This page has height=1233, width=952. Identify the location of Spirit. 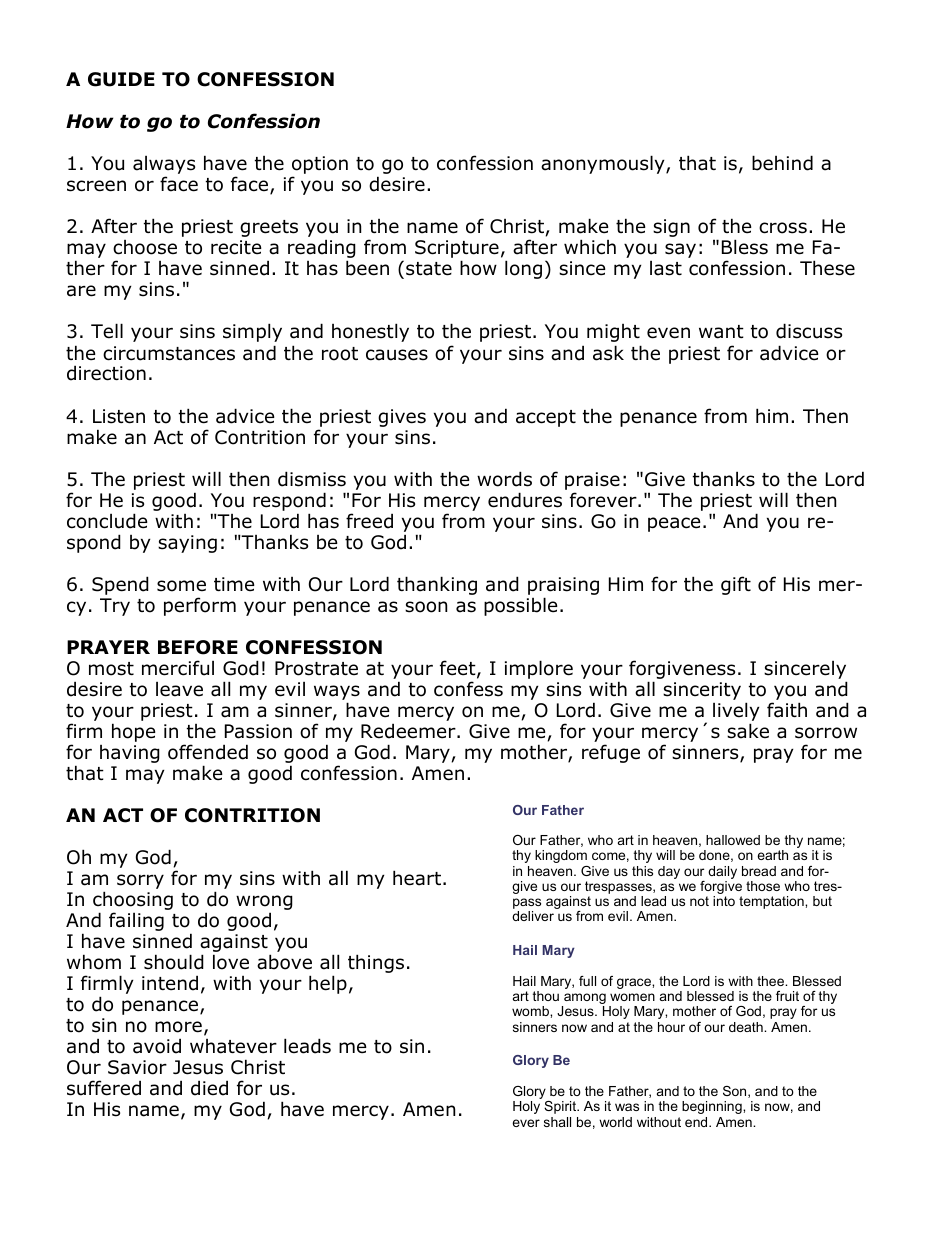
(561, 1107).
